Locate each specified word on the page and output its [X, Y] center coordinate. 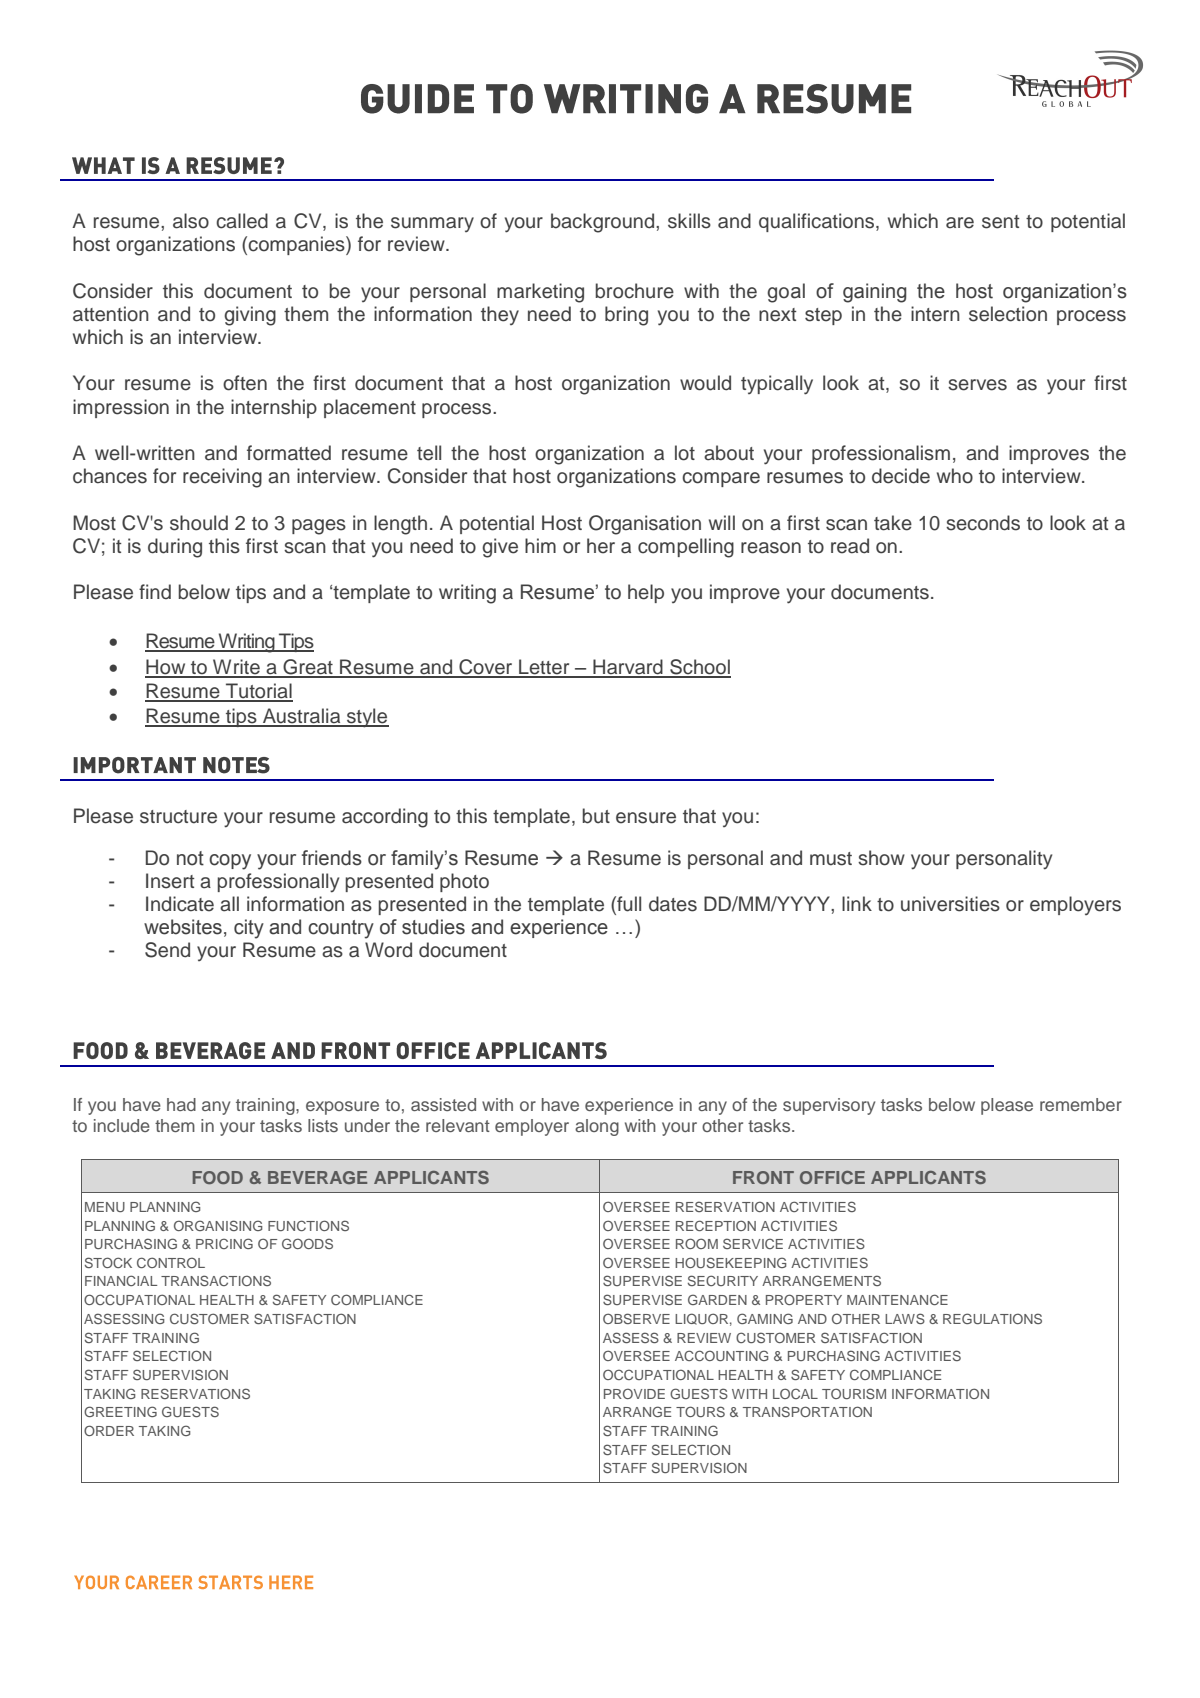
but [596, 816]
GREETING [120, 1411]
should [199, 523]
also [191, 221]
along [597, 1127]
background [604, 223]
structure [178, 817]
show [881, 858]
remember [1081, 1104]
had [181, 1104]
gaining [875, 293]
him [540, 545]
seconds [983, 523]
